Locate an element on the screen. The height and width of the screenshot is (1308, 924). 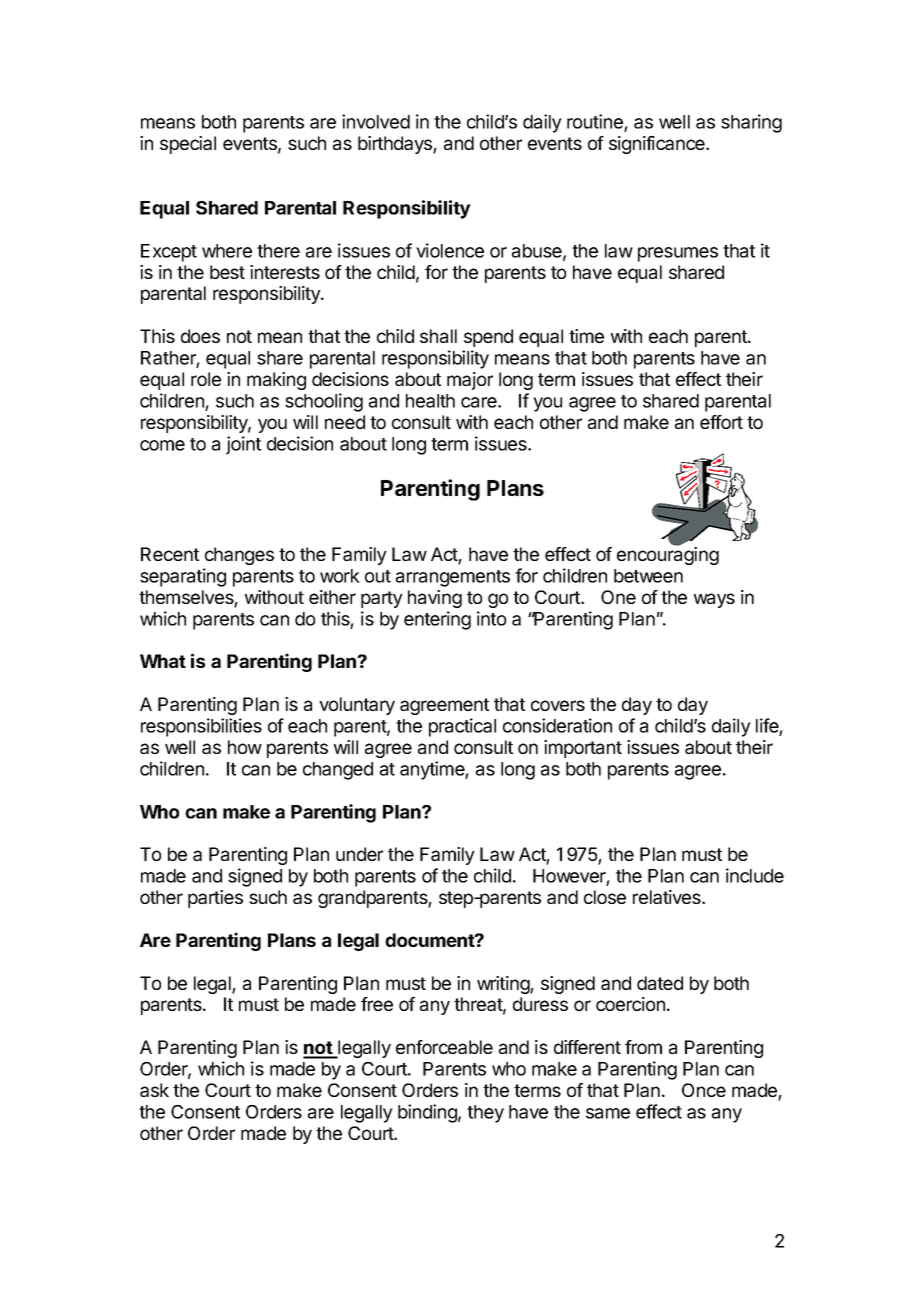
enforceable is located at coordinates (444, 1047).
